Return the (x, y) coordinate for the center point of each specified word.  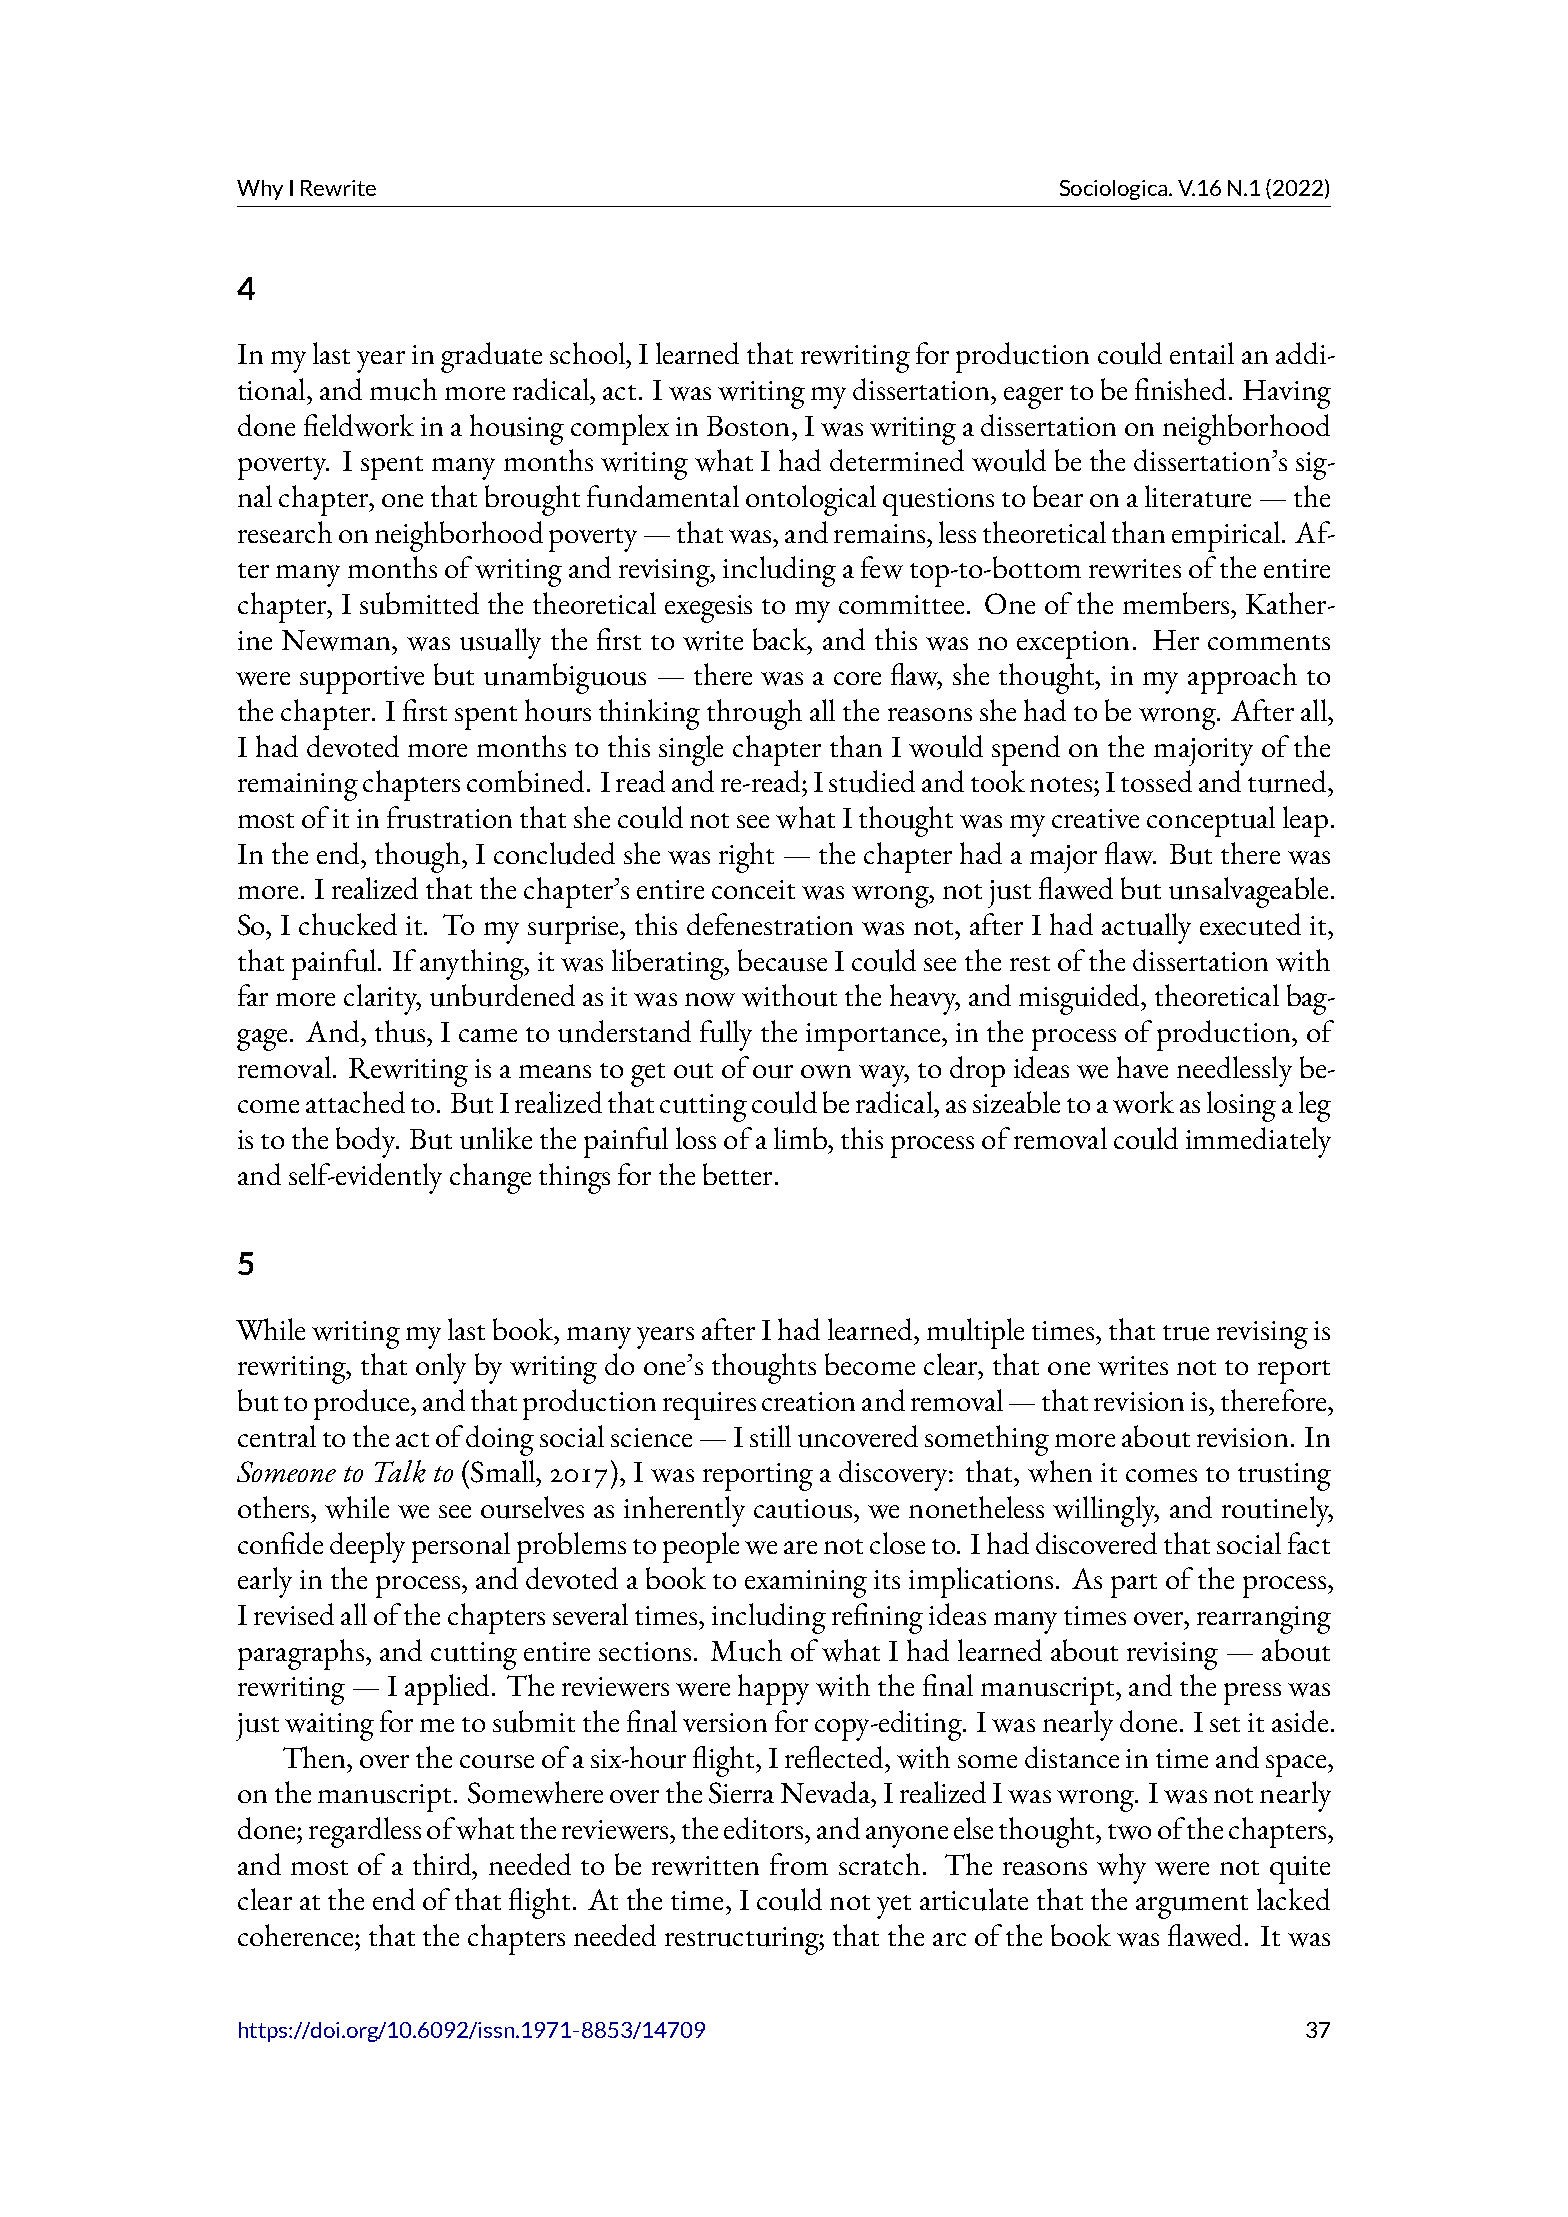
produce (363, 1404)
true (1186, 1333)
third (444, 1865)
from (799, 1864)
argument (1192, 1907)
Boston (750, 426)
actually (1146, 928)
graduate (491, 357)
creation (808, 1401)
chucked (348, 924)
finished (1182, 389)
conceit (753, 889)
